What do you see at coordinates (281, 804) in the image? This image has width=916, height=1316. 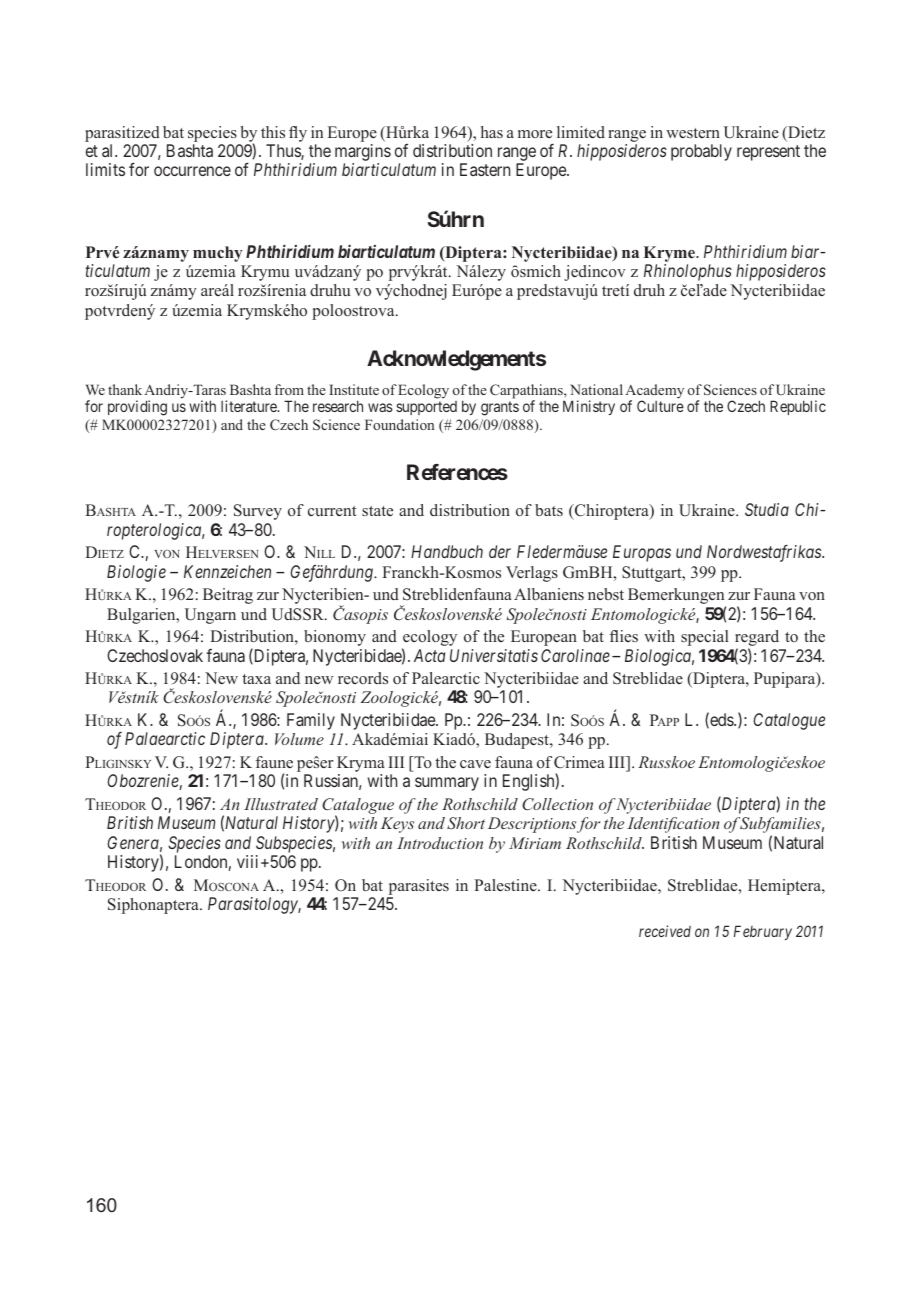 I see `Illustrated` at bounding box center [281, 804].
